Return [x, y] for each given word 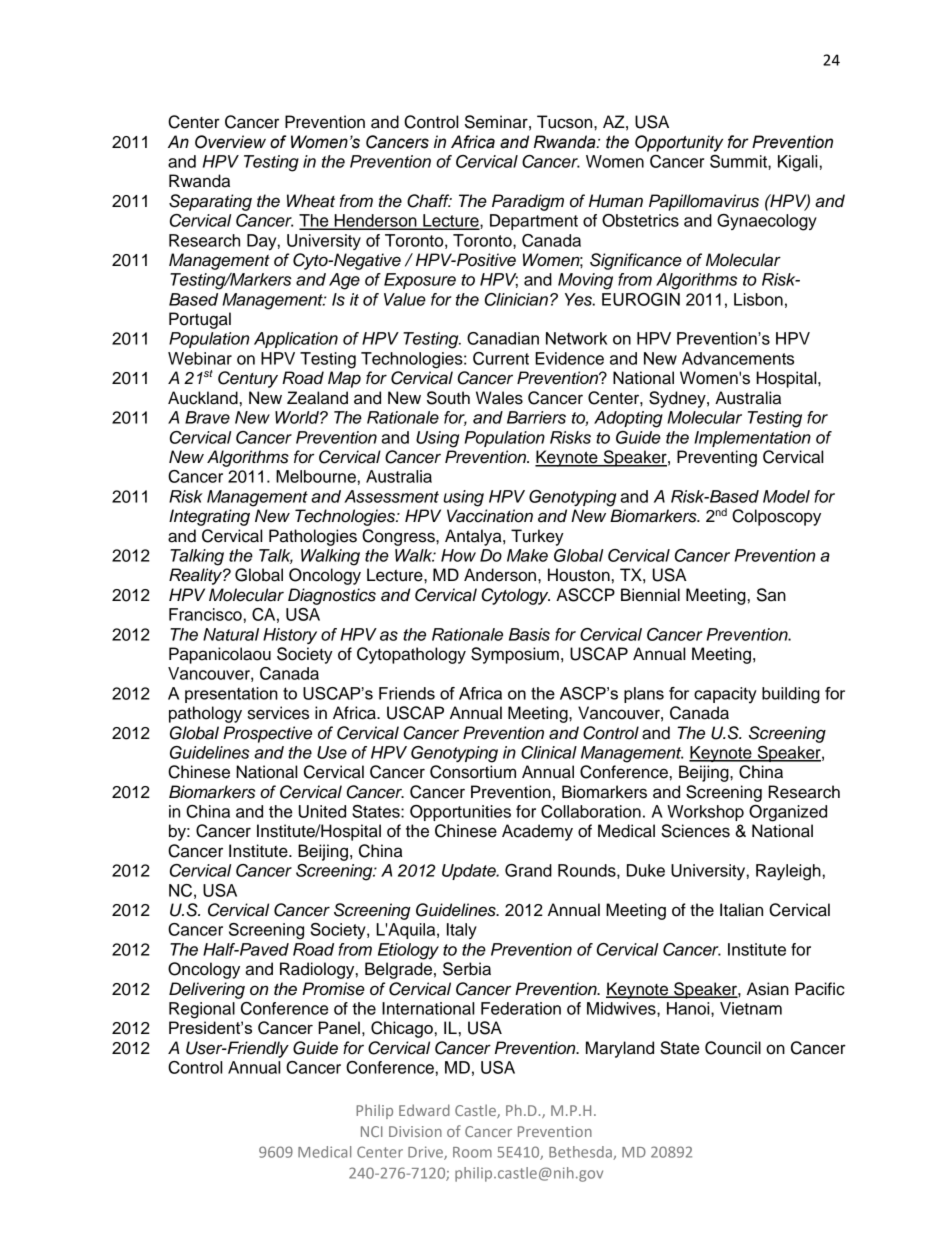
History [290, 636]
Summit [739, 161]
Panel [339, 1027]
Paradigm [528, 202]
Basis [529, 634]
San [771, 595]
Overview [230, 142]
